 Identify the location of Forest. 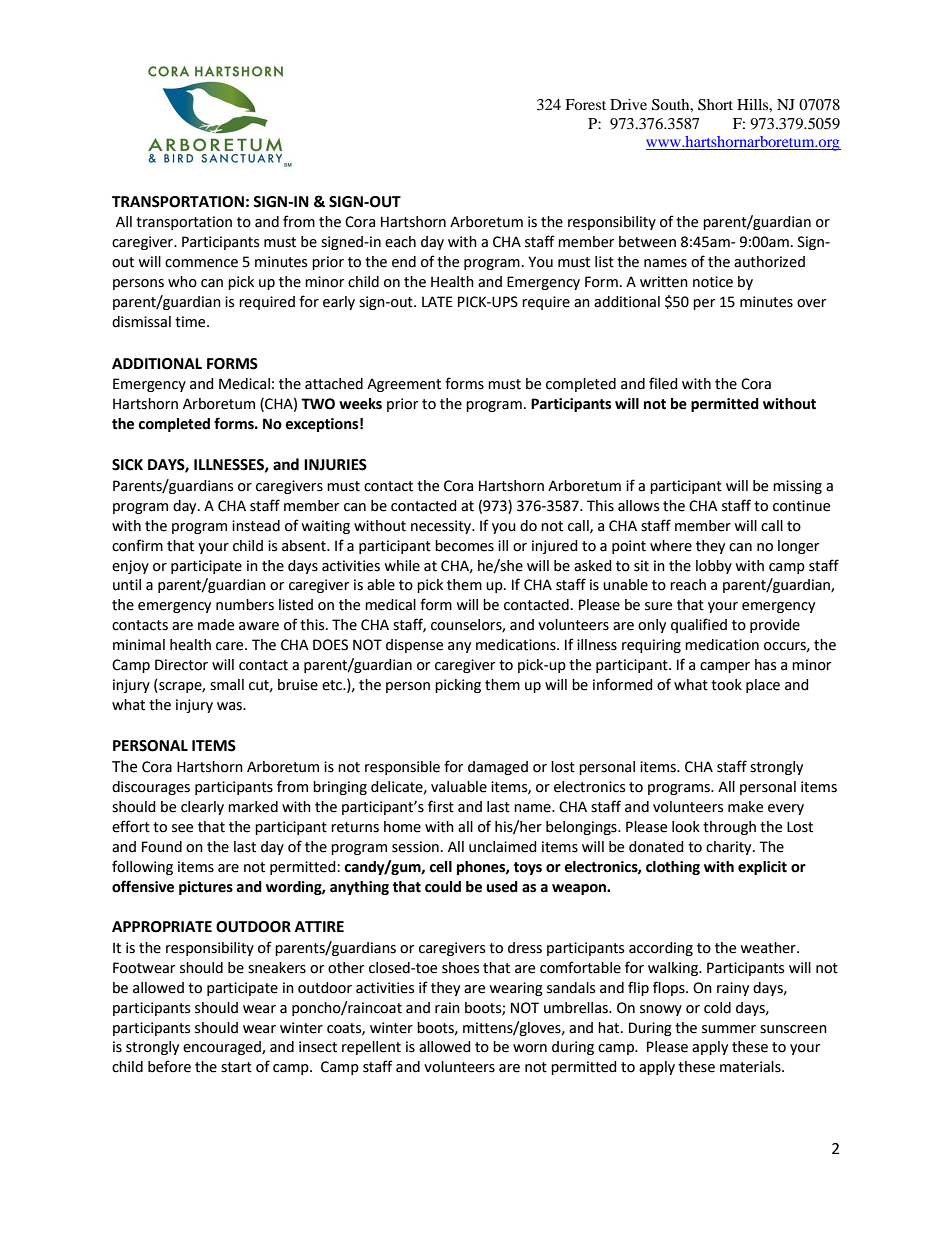
(585, 104).
